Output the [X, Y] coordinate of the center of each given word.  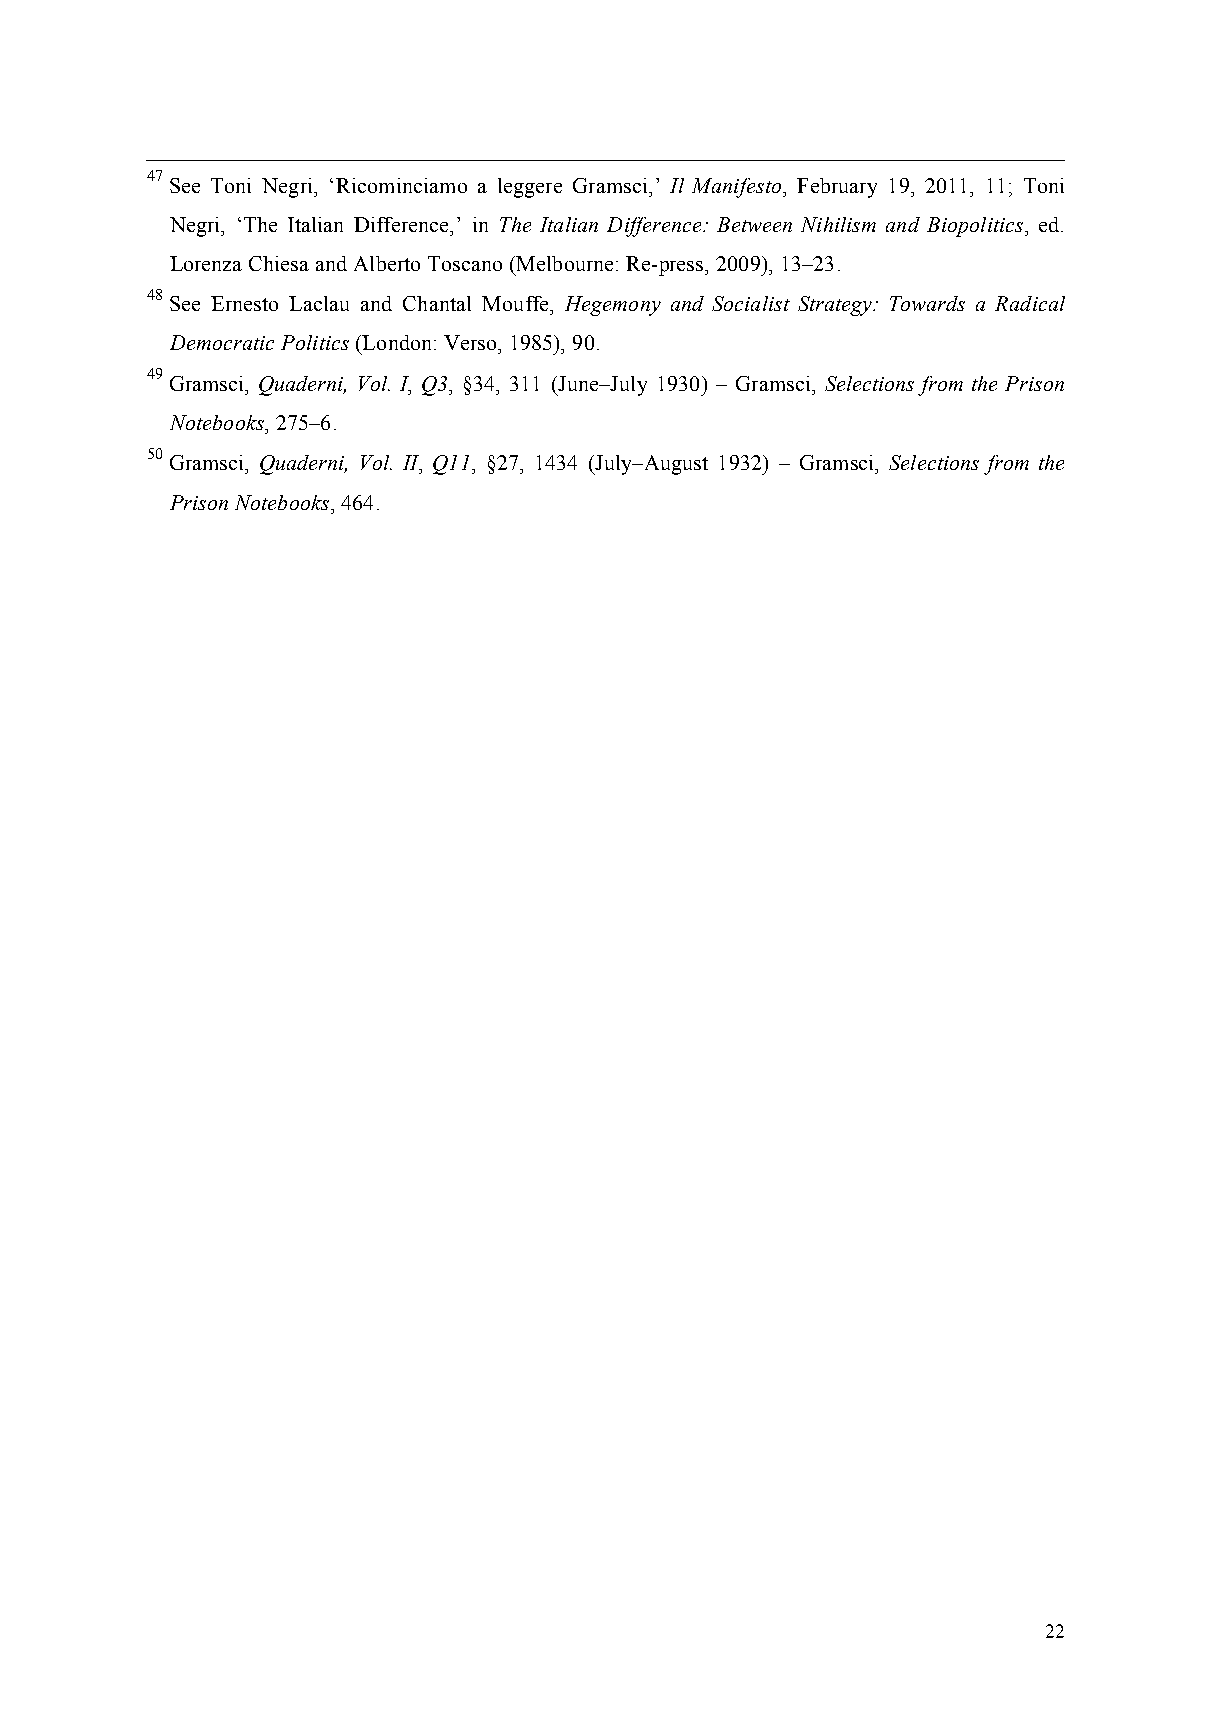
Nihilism [838, 224]
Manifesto [736, 188]
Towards [927, 303]
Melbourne [563, 263]
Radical [1030, 303]
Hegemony [613, 306]
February [837, 188]
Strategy [836, 306]
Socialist [751, 303]
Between [754, 224]
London [398, 342]
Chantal [437, 303]
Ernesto [244, 303]
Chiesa [279, 263]
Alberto [387, 263]
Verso [471, 342]
